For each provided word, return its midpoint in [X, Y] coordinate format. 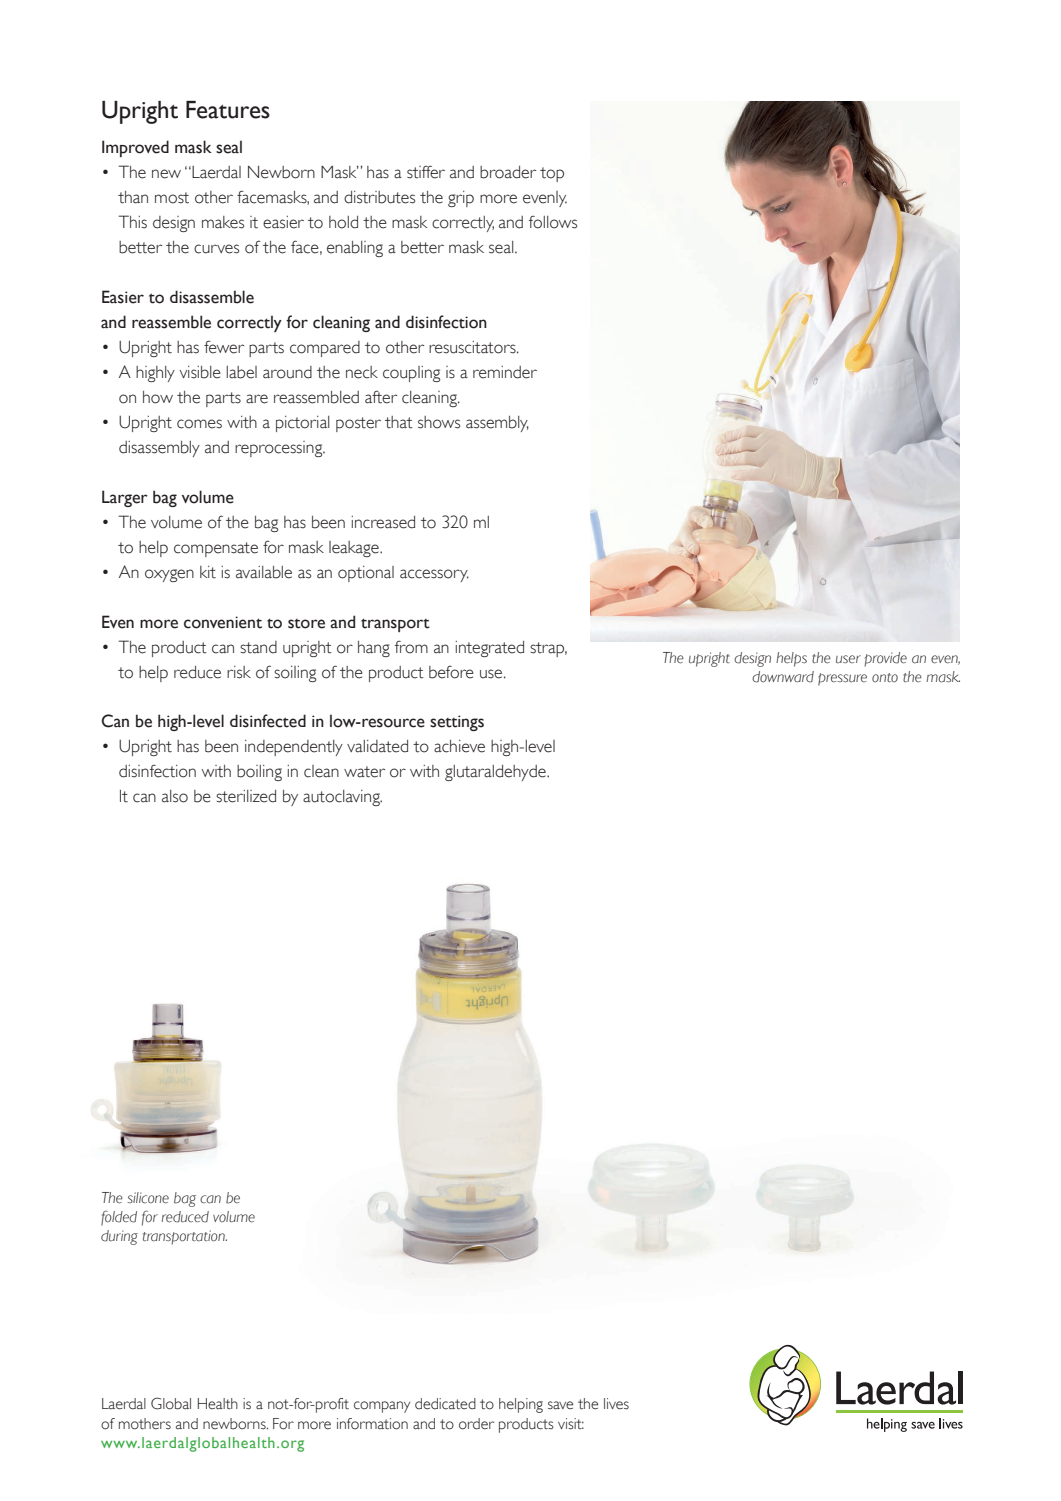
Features [228, 110]
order [476, 1424]
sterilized [246, 796]
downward [783, 677]
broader [508, 172]
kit [208, 572]
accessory [434, 575]
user [848, 659]
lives [616, 1404]
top [552, 174]
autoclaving [342, 798]
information [372, 1424]
